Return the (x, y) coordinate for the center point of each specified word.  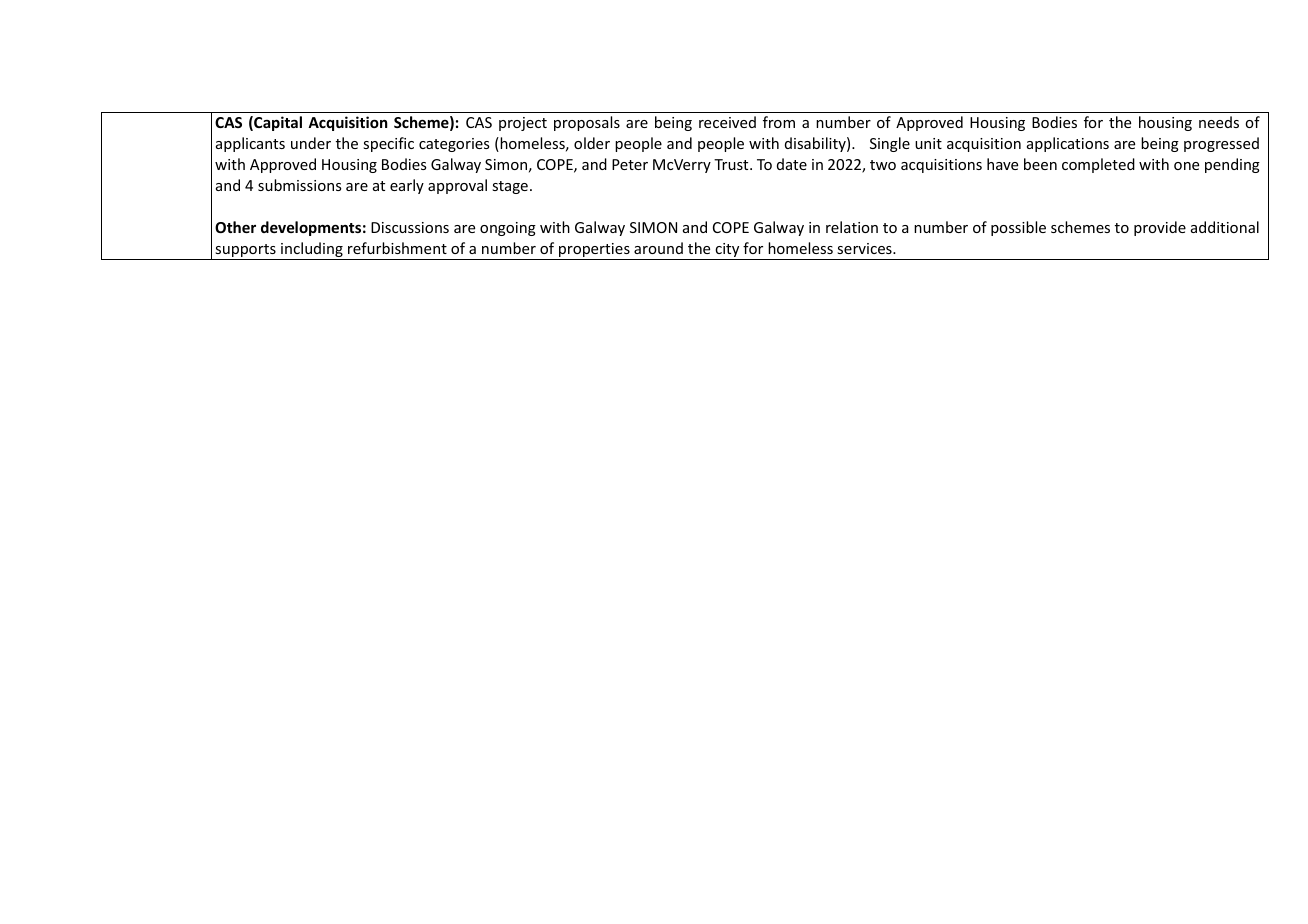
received (727, 122)
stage (510, 187)
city (727, 251)
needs (1219, 122)
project (523, 124)
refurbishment (397, 248)
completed (1098, 165)
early (407, 186)
